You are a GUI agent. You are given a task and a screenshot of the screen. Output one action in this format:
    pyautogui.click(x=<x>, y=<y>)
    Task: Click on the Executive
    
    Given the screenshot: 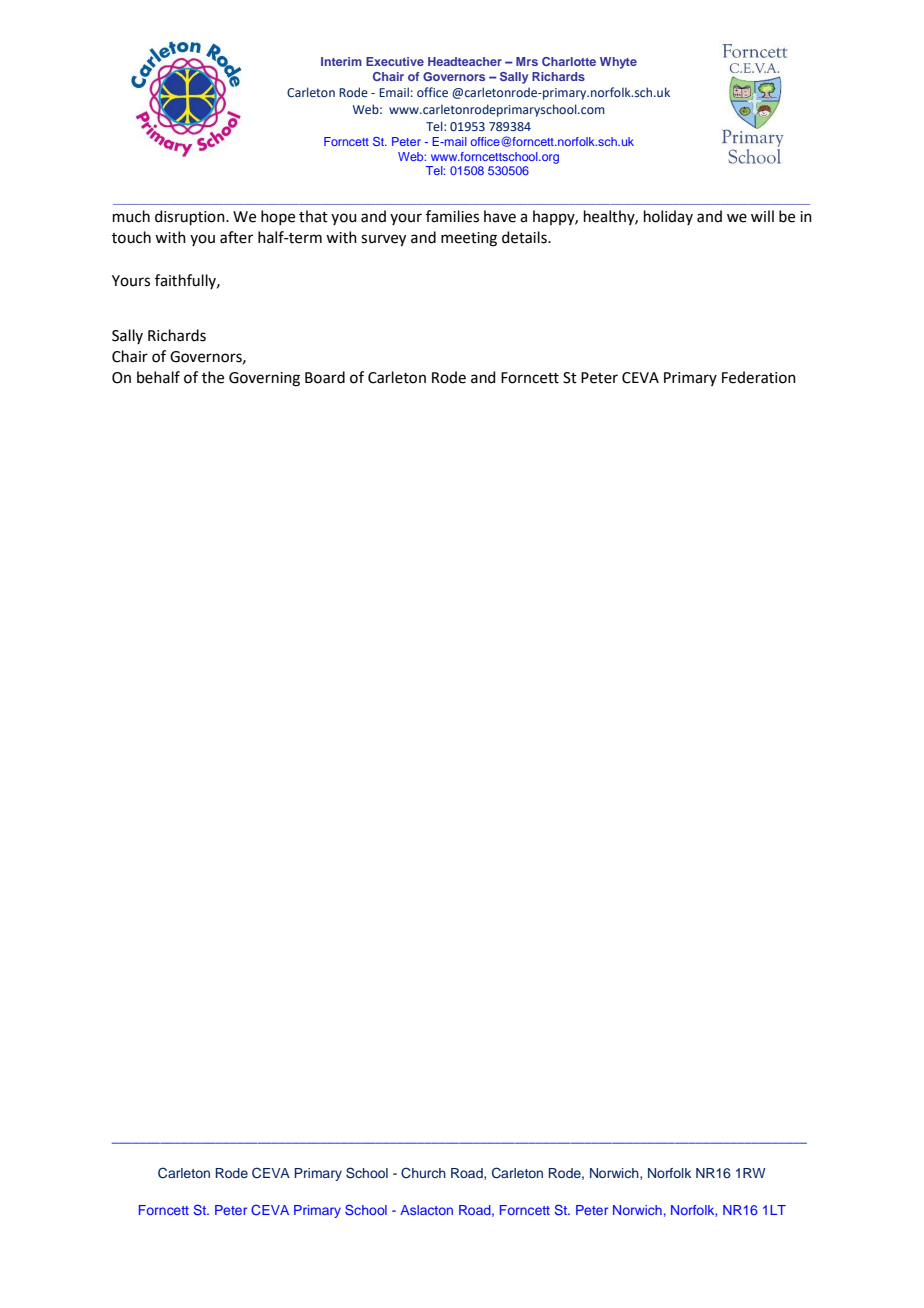 What is the action you would take?
    pyautogui.click(x=395, y=61)
